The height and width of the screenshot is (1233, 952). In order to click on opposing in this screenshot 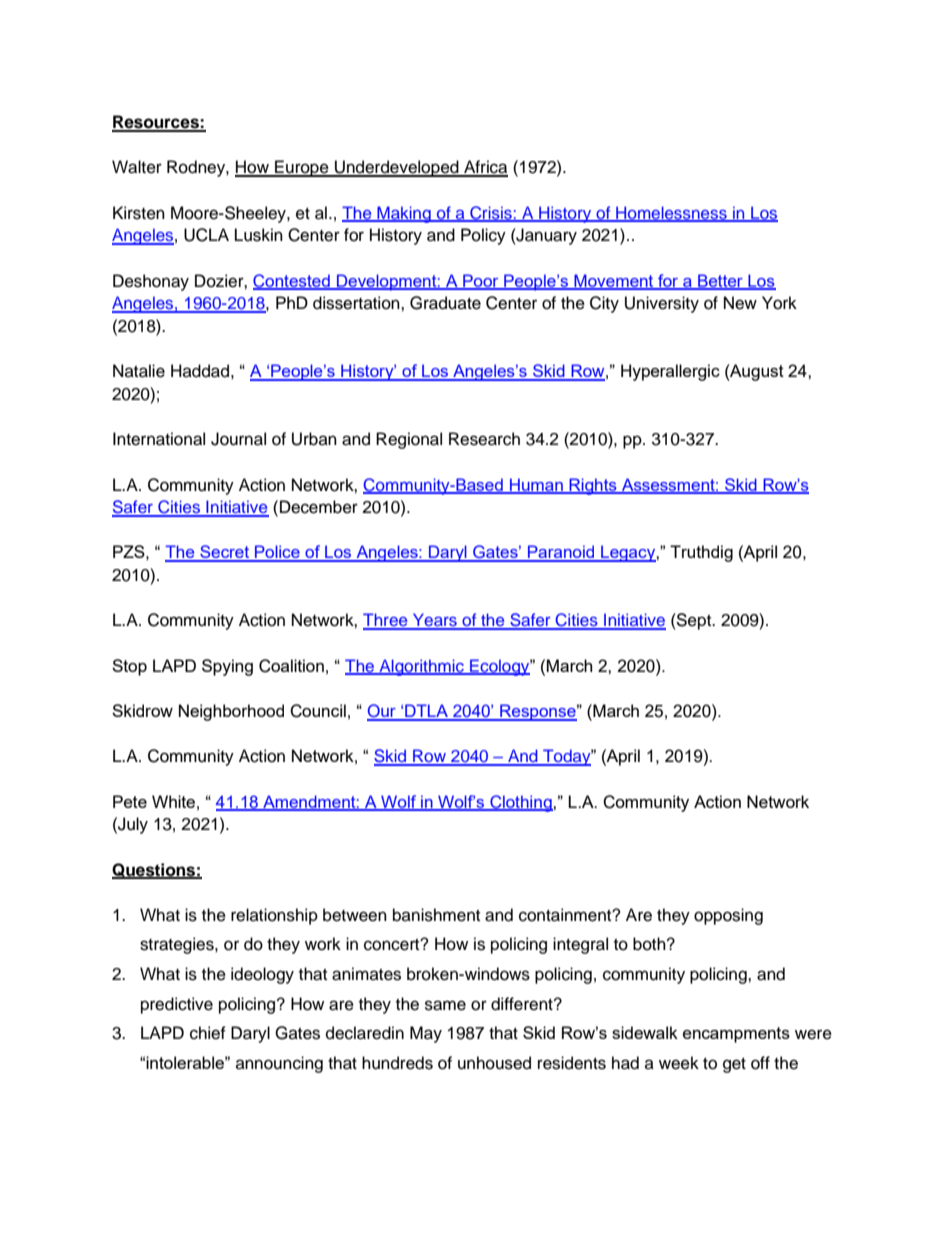, I will do `click(728, 916)`.
